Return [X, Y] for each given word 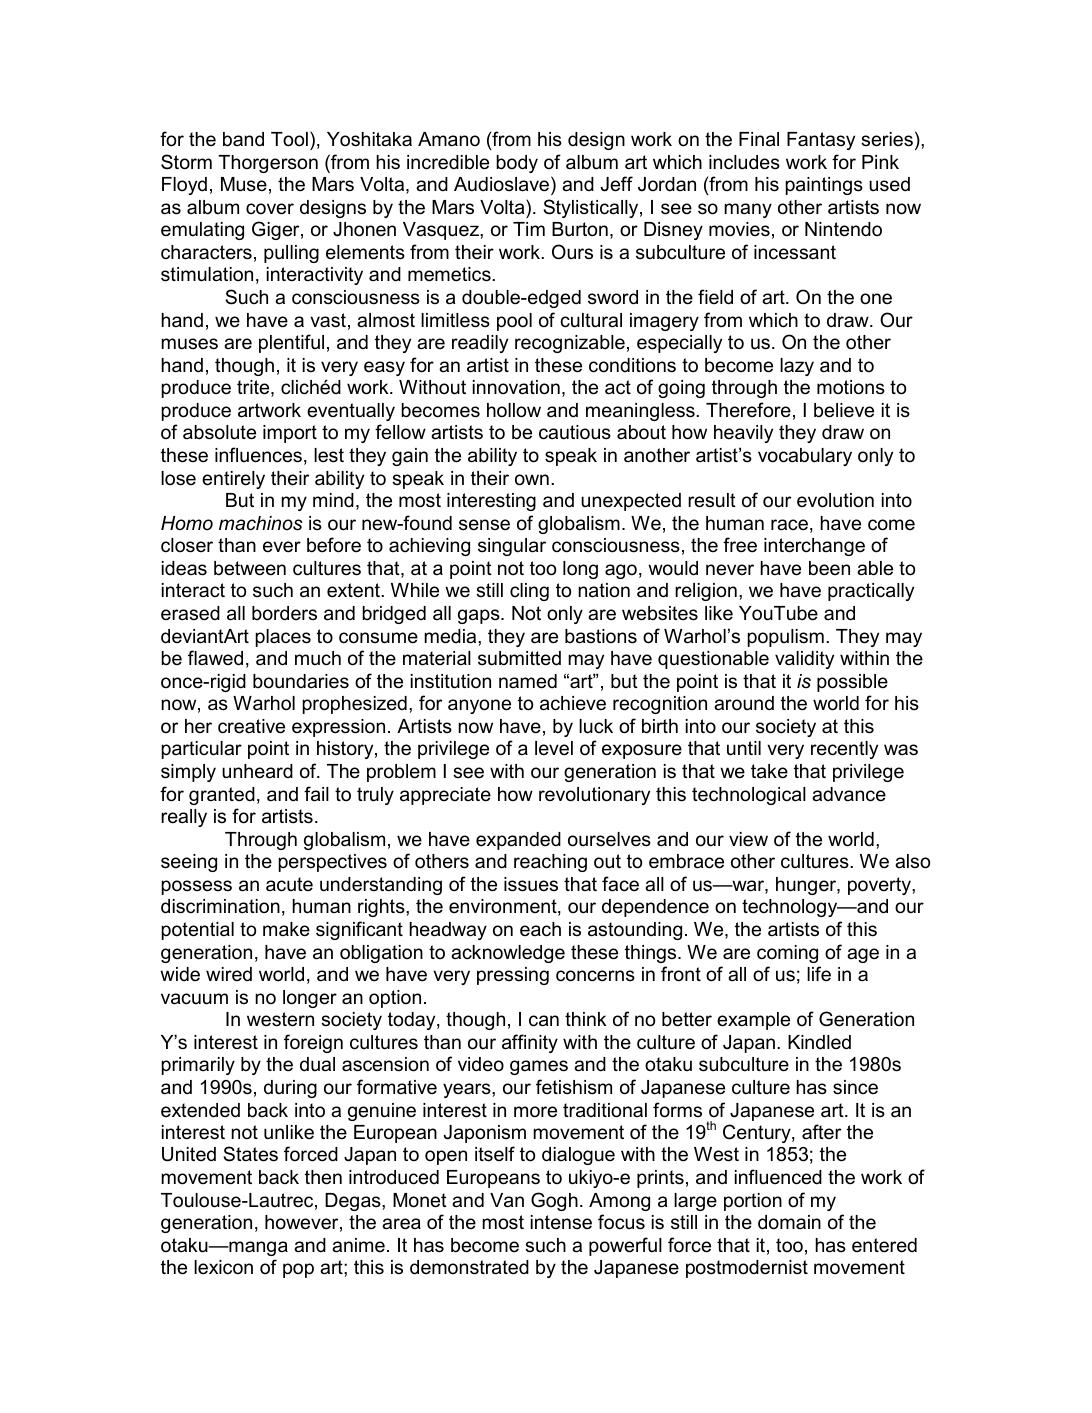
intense [561, 1222]
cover [270, 209]
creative [251, 726]
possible [852, 683]
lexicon [223, 1267]
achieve [573, 703]
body [517, 164]
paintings [824, 186]
